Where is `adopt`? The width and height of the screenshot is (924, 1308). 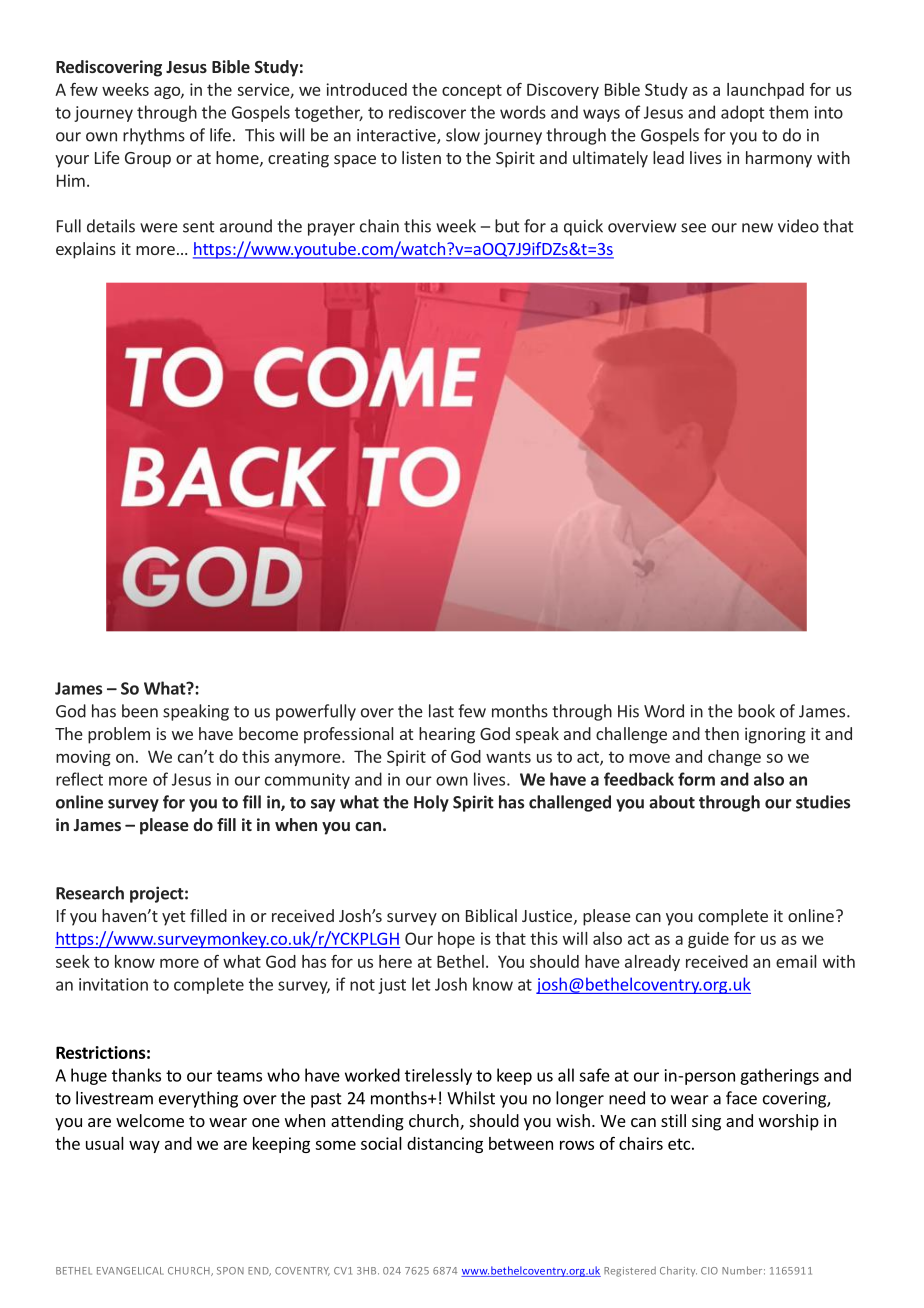
adopt is located at coordinates (742, 113).
